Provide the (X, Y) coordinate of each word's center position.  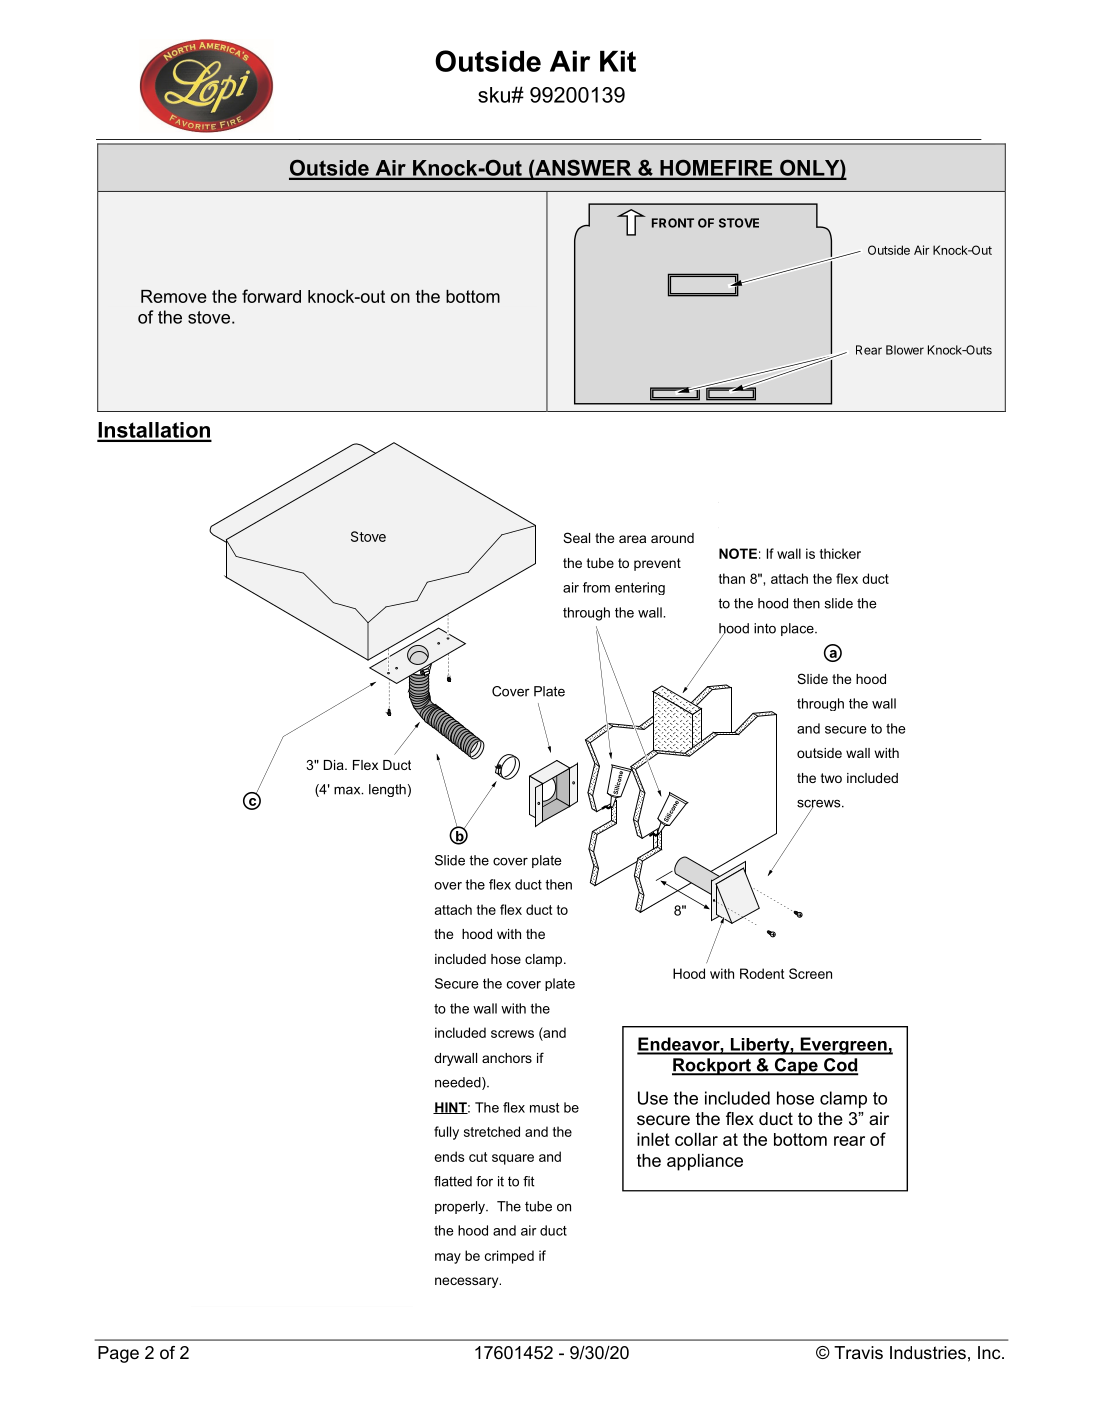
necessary (468, 1282)
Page (118, 1354)
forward (271, 296)
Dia (335, 765)
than (732, 578)
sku (495, 95)
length (387, 790)
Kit (618, 61)
